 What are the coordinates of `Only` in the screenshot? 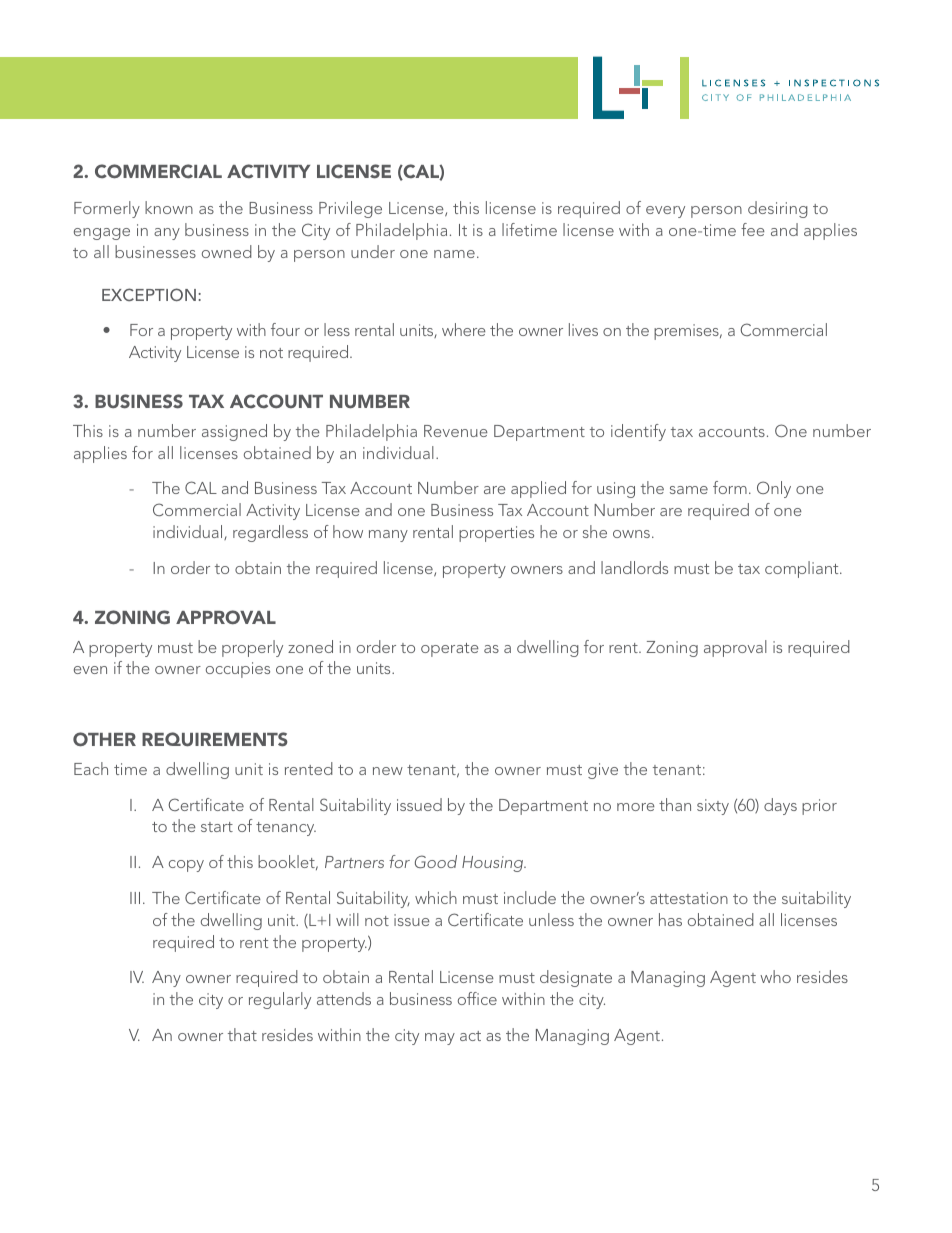 It's located at (774, 489).
